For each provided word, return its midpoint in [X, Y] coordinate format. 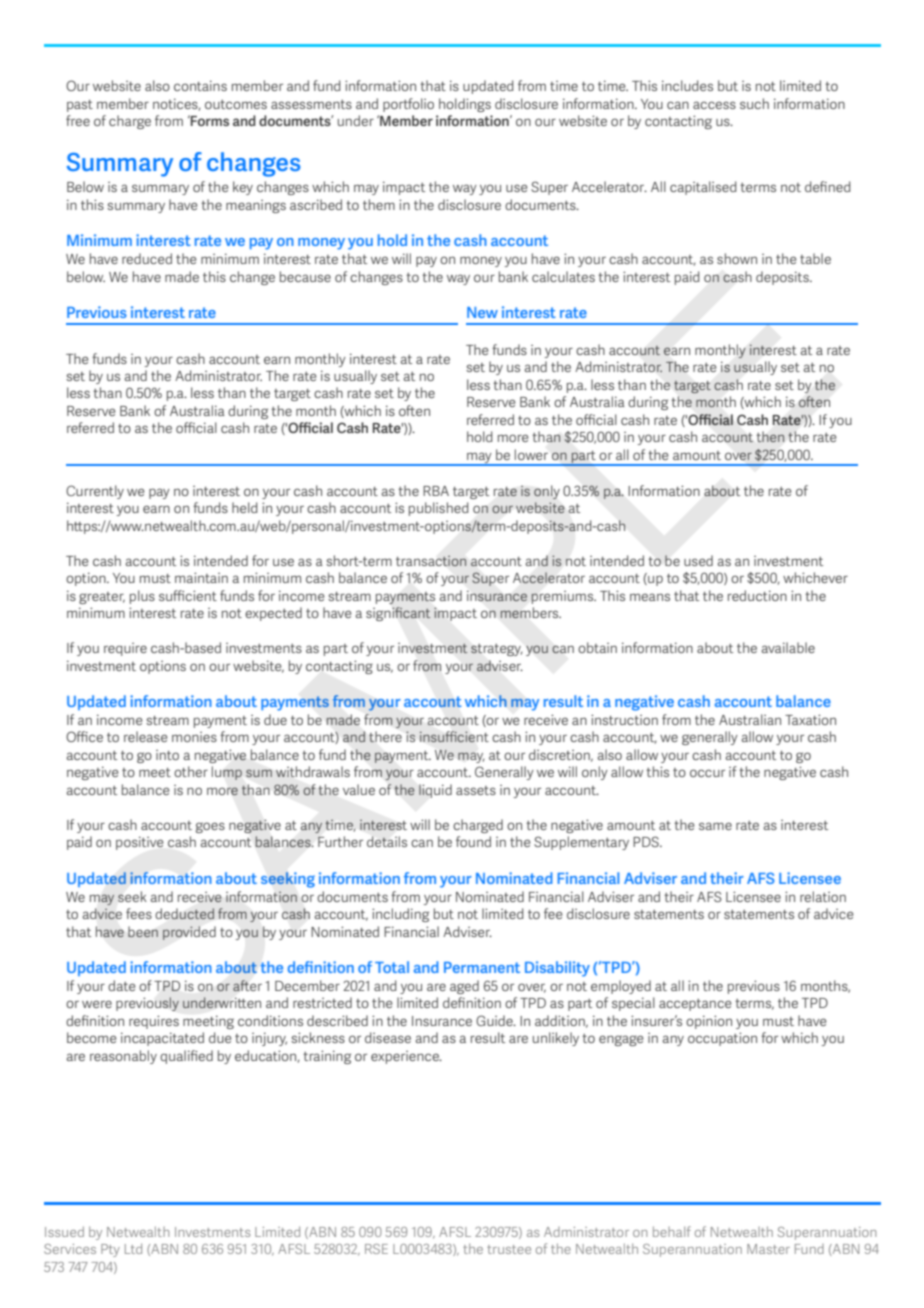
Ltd [133, 1248]
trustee [509, 1249]
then [770, 437]
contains [200, 85]
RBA [436, 491]
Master [768, 1249]
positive [139, 843]
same [715, 826]
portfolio [408, 105]
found [473, 841]
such [754, 103]
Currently [95, 492]
